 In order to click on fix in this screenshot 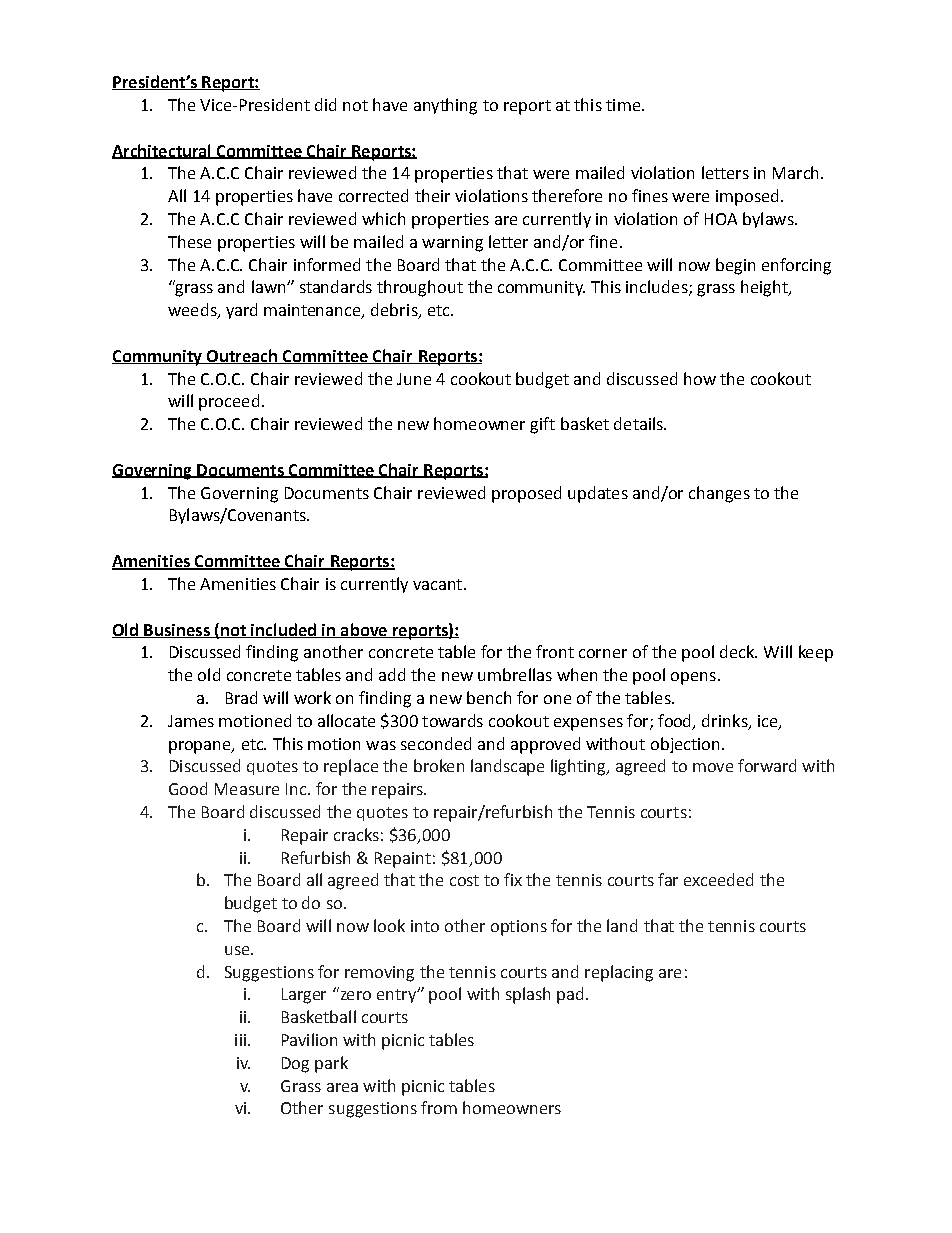, I will do `click(513, 879)`.
